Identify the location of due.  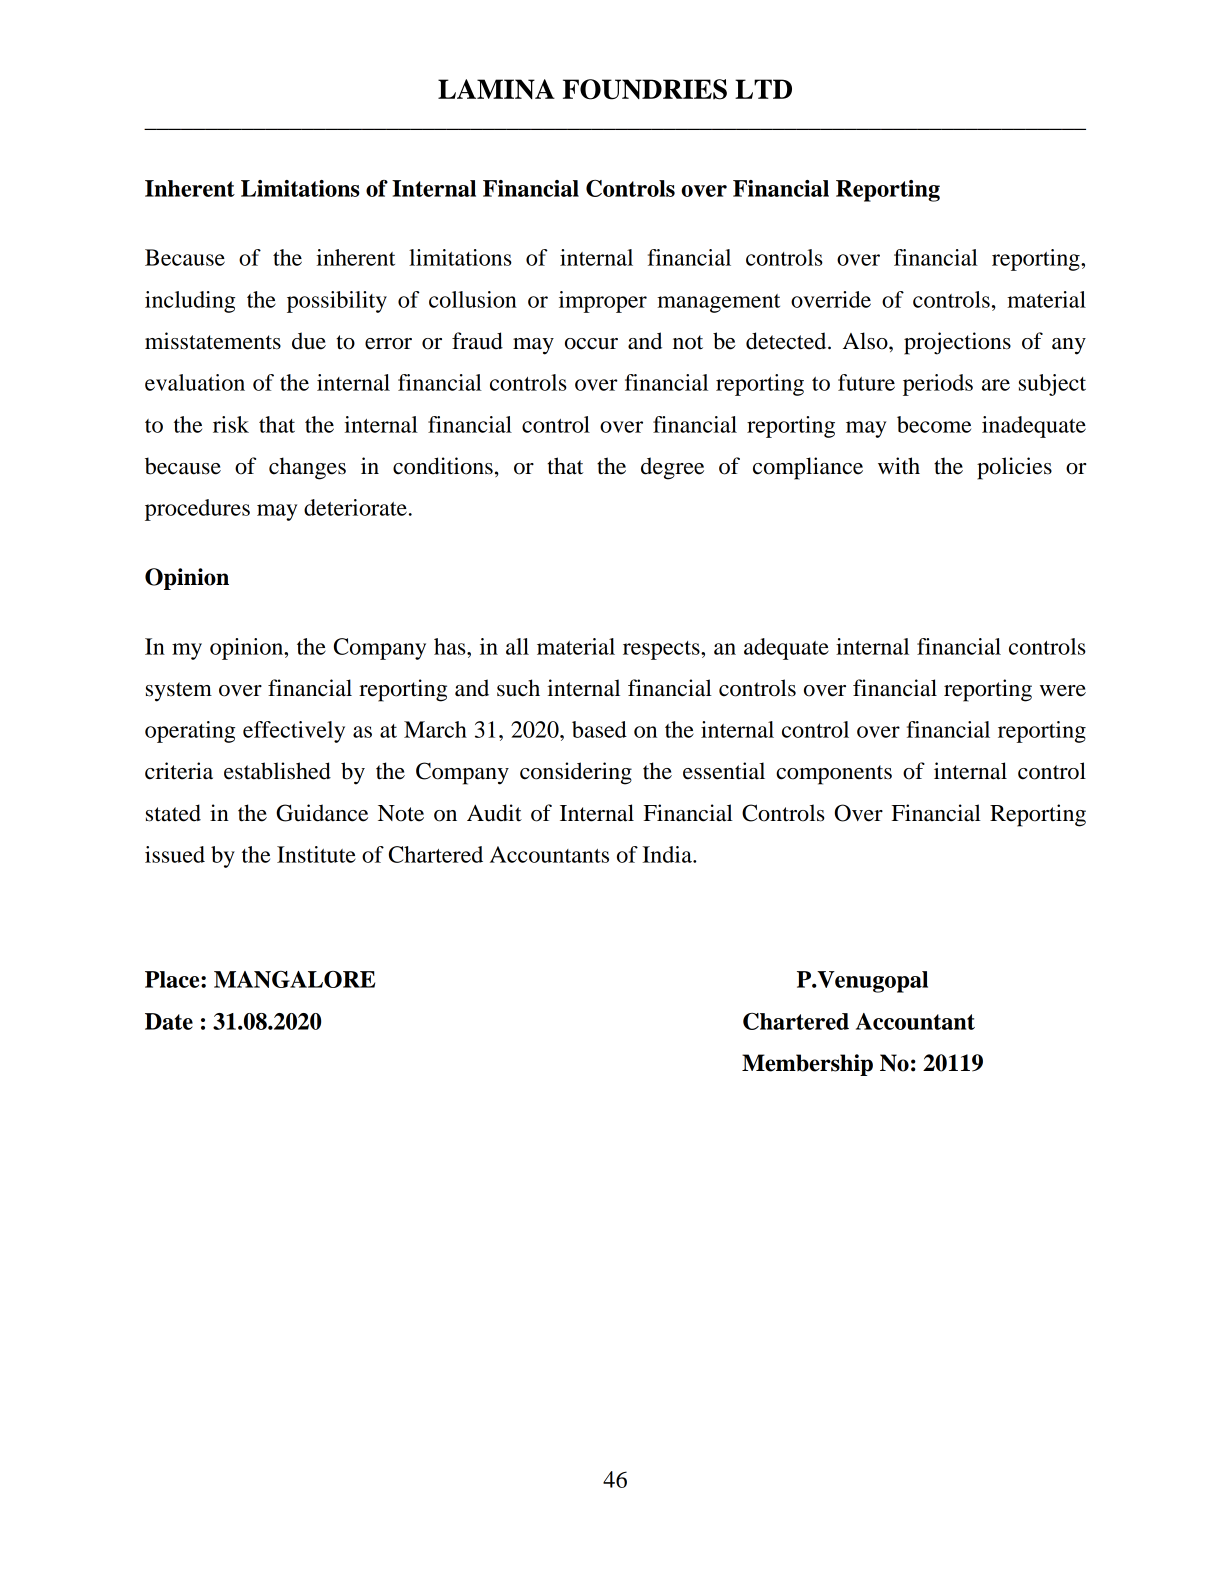
(309, 341).
